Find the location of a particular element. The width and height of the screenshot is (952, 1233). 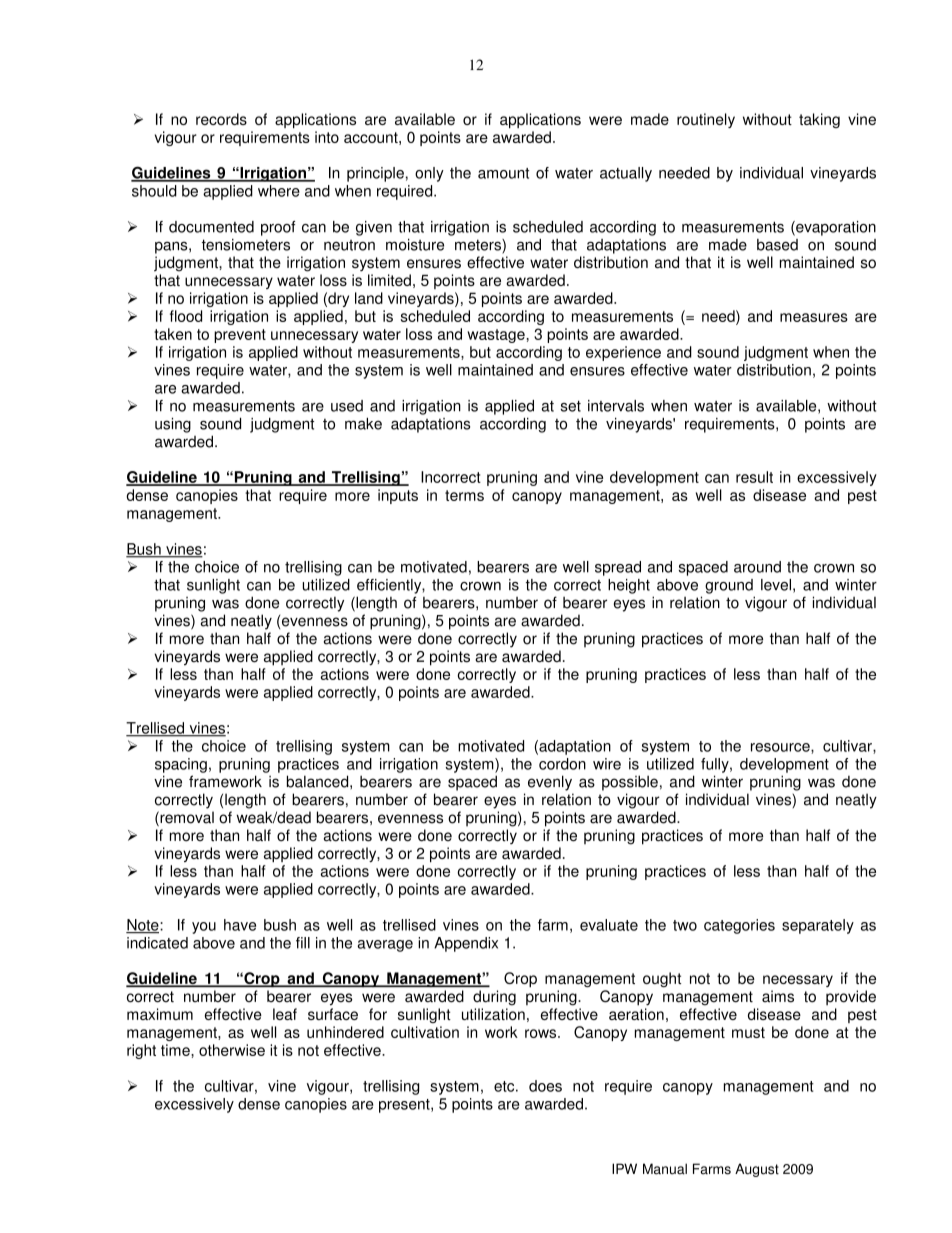

taking is located at coordinates (819, 120).
